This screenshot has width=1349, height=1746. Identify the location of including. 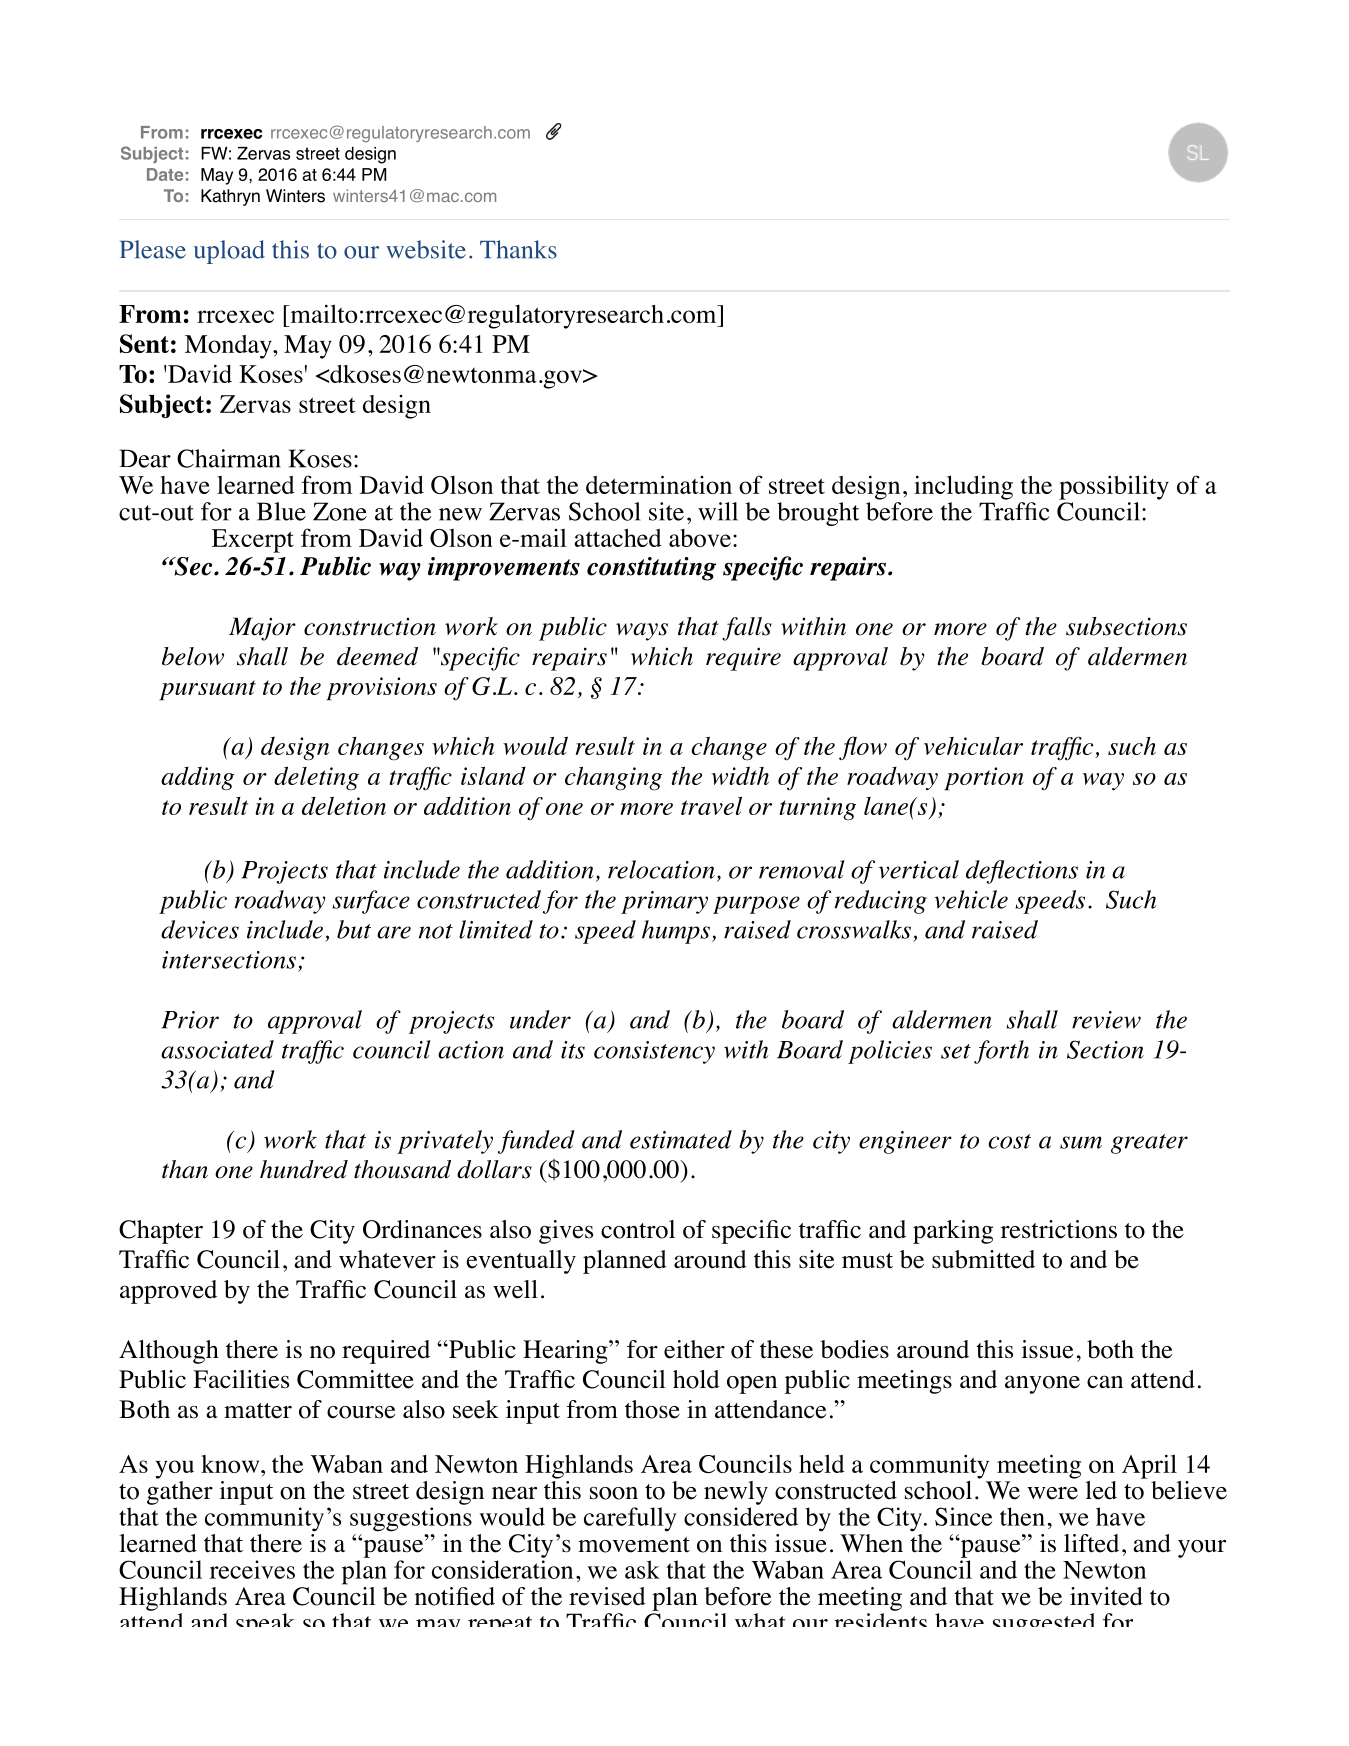
(963, 487).
